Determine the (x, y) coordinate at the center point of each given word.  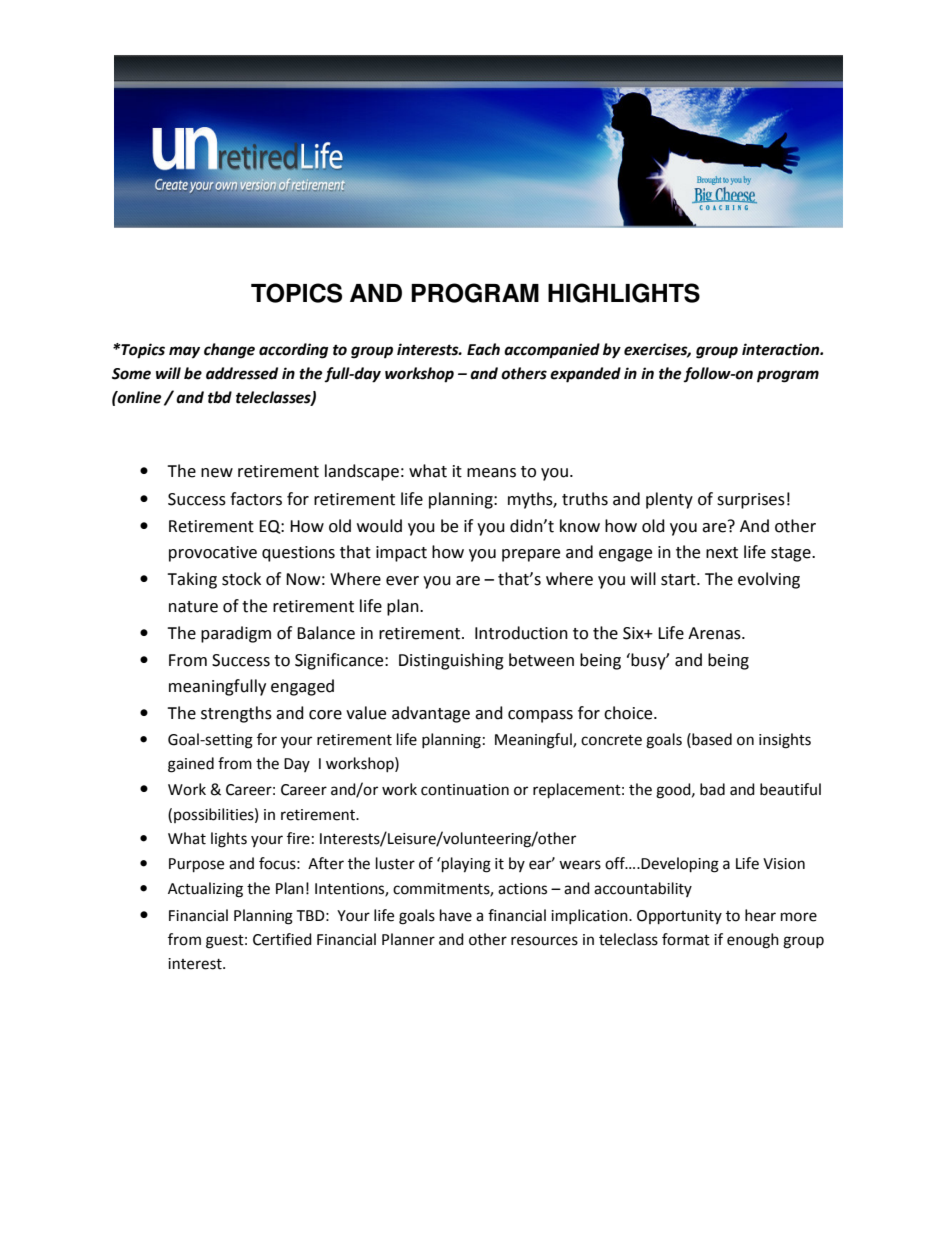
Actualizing (205, 890)
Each (483, 349)
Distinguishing (451, 661)
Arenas (715, 633)
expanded (585, 375)
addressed (242, 373)
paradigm (236, 634)
